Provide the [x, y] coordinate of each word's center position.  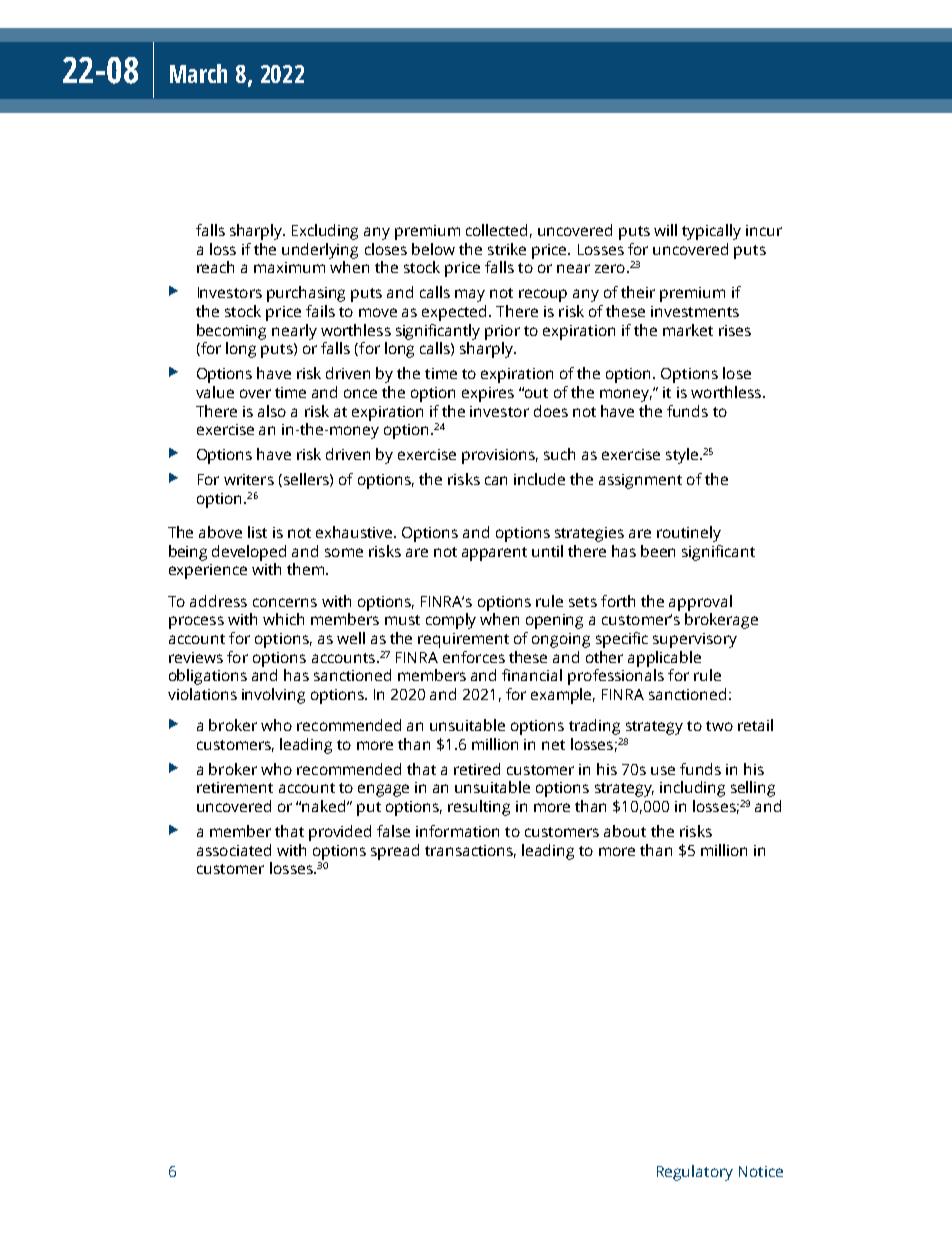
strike [507, 249]
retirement [235, 787]
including [692, 789]
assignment [640, 481]
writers [249, 479]
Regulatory [695, 1173]
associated [234, 850]
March [198, 73]
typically [711, 232]
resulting [479, 808]
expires [488, 394]
